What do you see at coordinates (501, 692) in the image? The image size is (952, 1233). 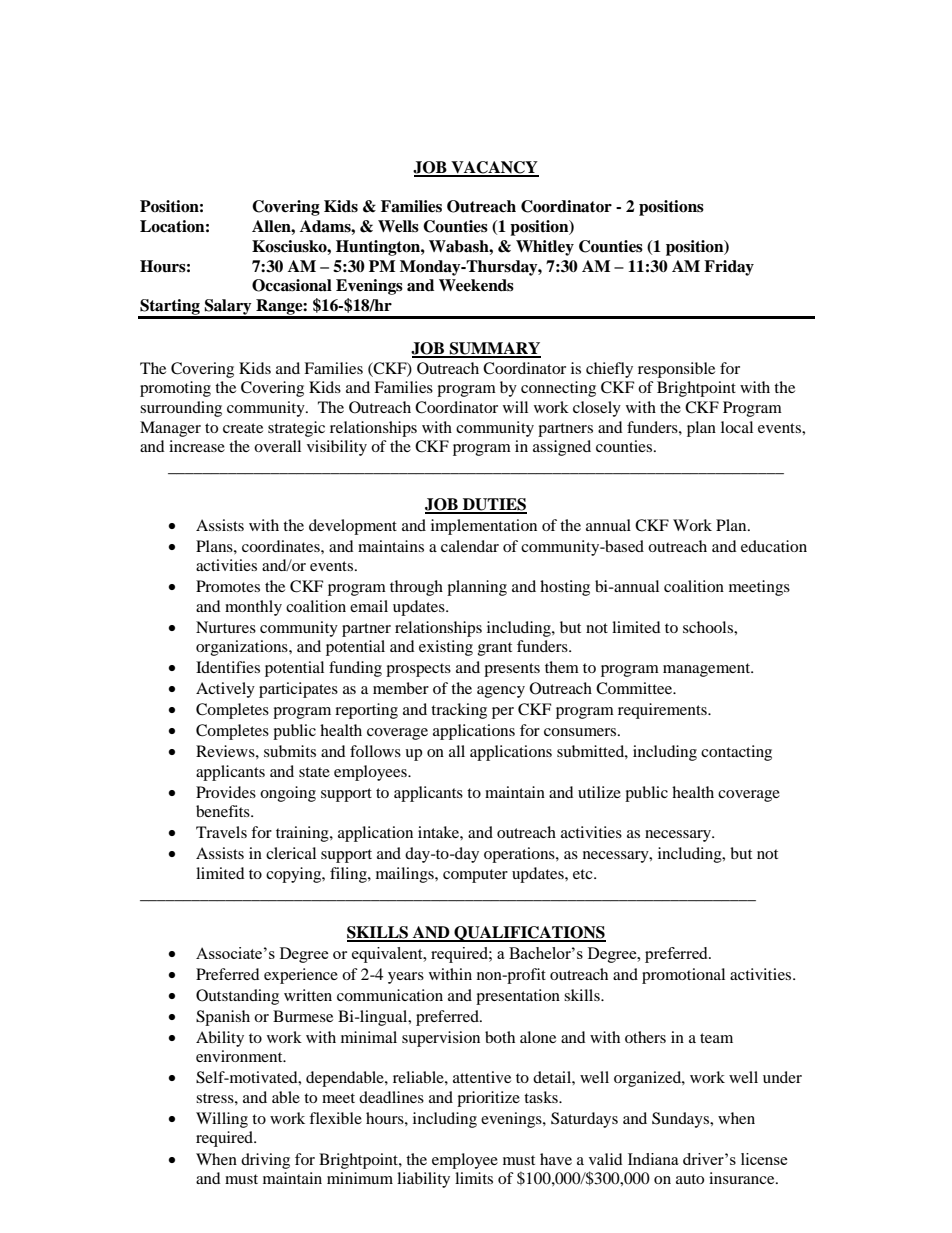 I see `agency` at bounding box center [501, 692].
